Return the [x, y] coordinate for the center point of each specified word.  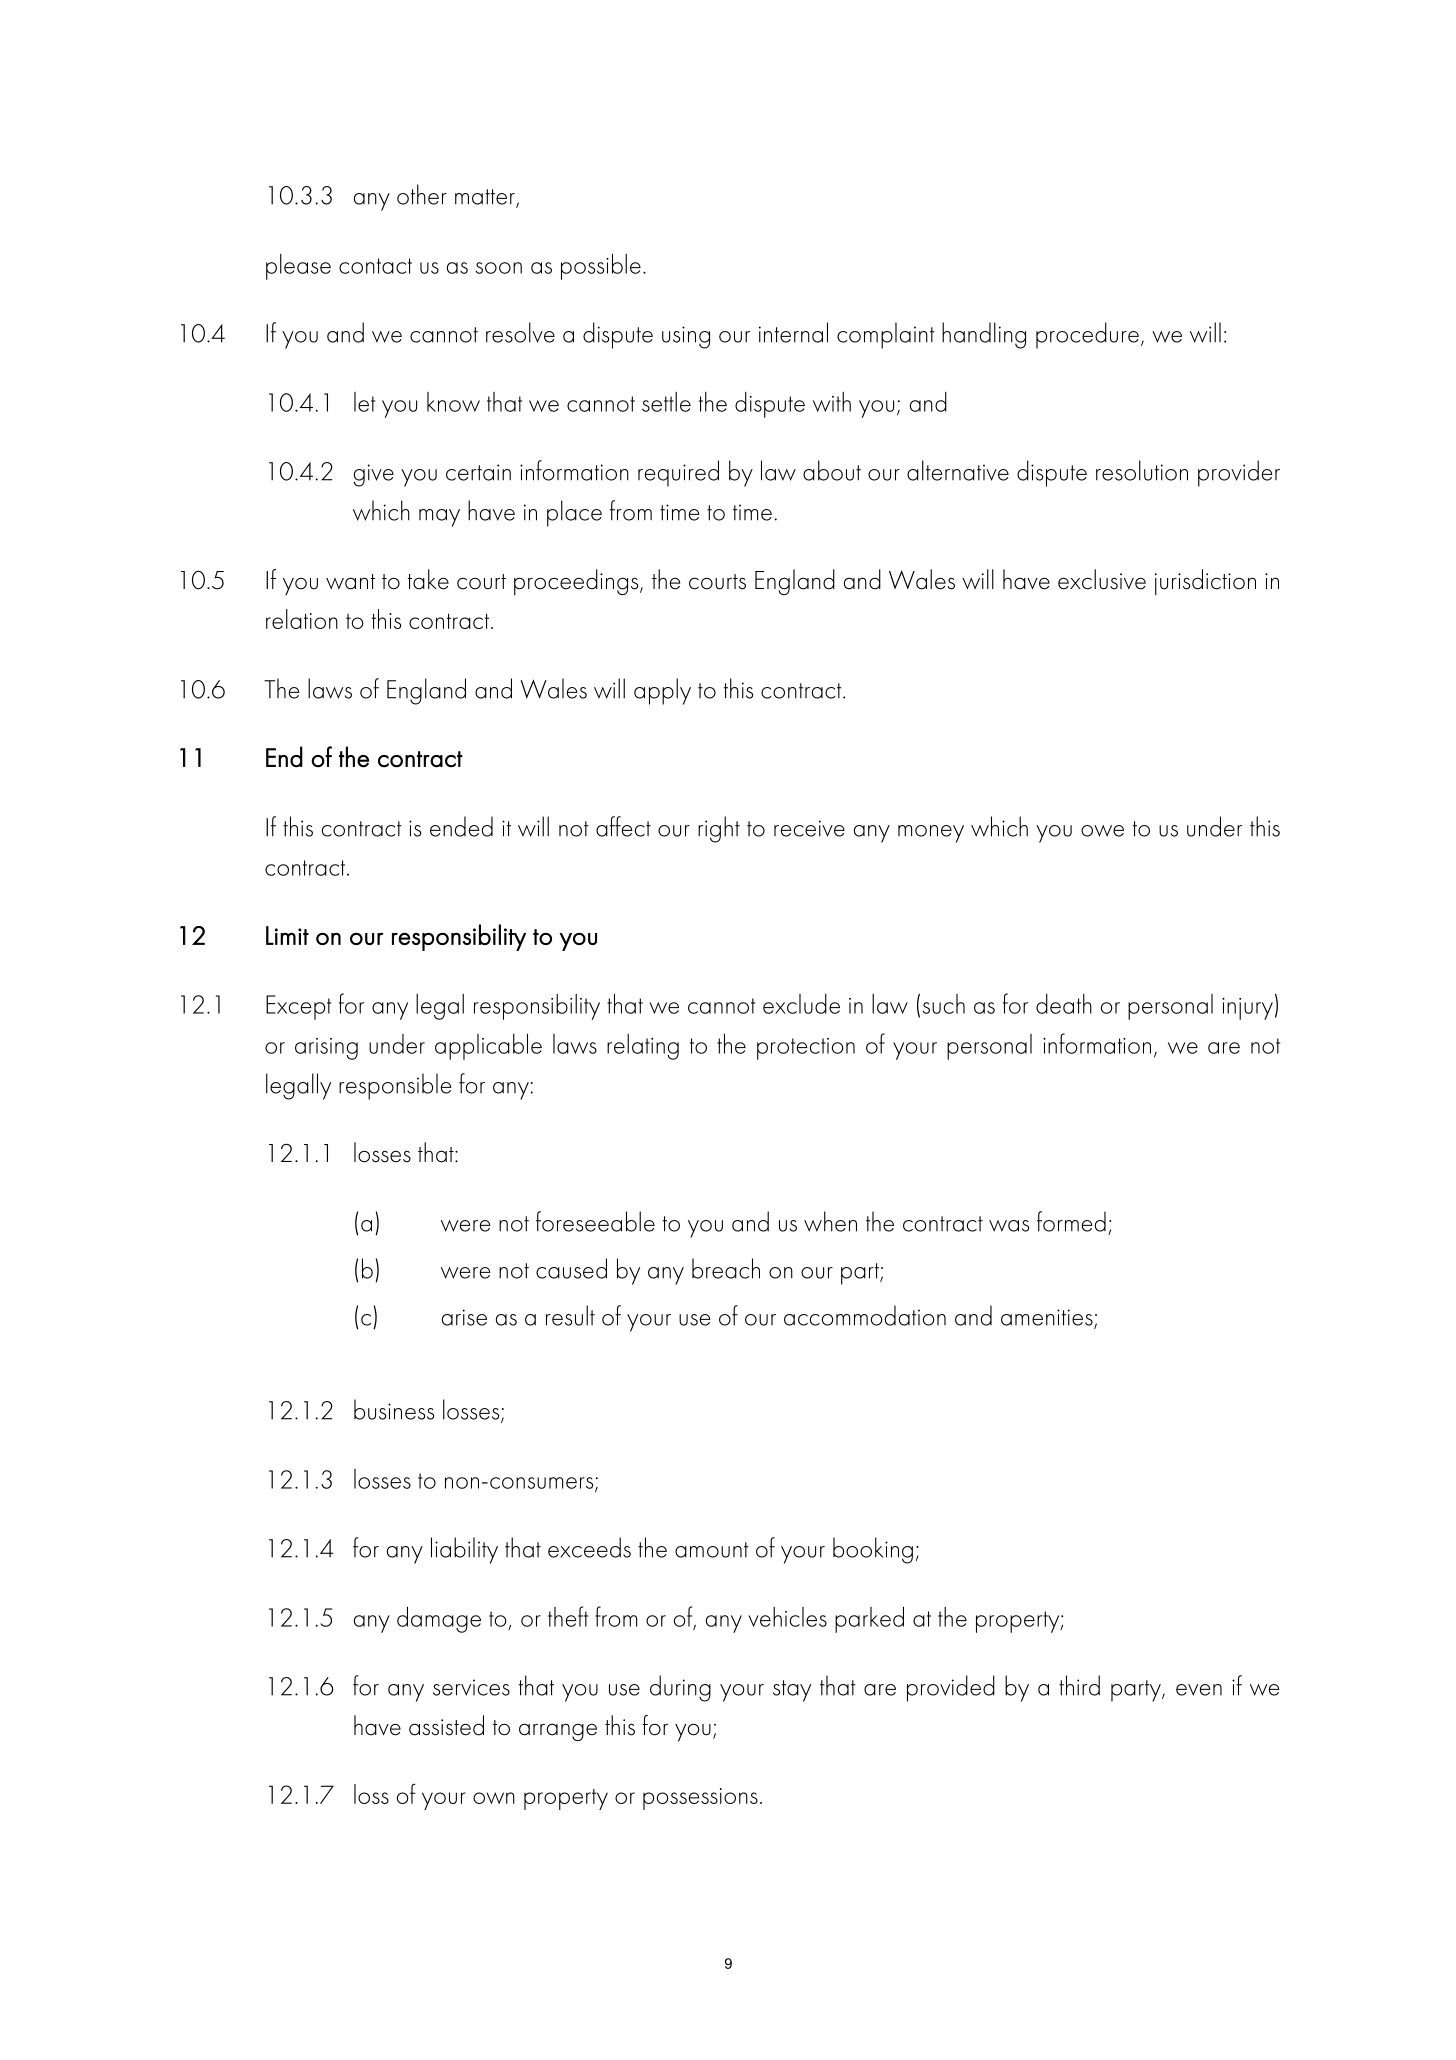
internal [793, 332]
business [394, 1409]
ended [461, 826]
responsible [395, 1086]
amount [712, 1550]
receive [809, 828]
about [832, 470]
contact [375, 266]
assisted [446, 1725]
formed [1071, 1221]
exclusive [1102, 579]
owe [1102, 831]
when [830, 1221]
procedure [1087, 335]
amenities [1048, 1318]
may [439, 518]
